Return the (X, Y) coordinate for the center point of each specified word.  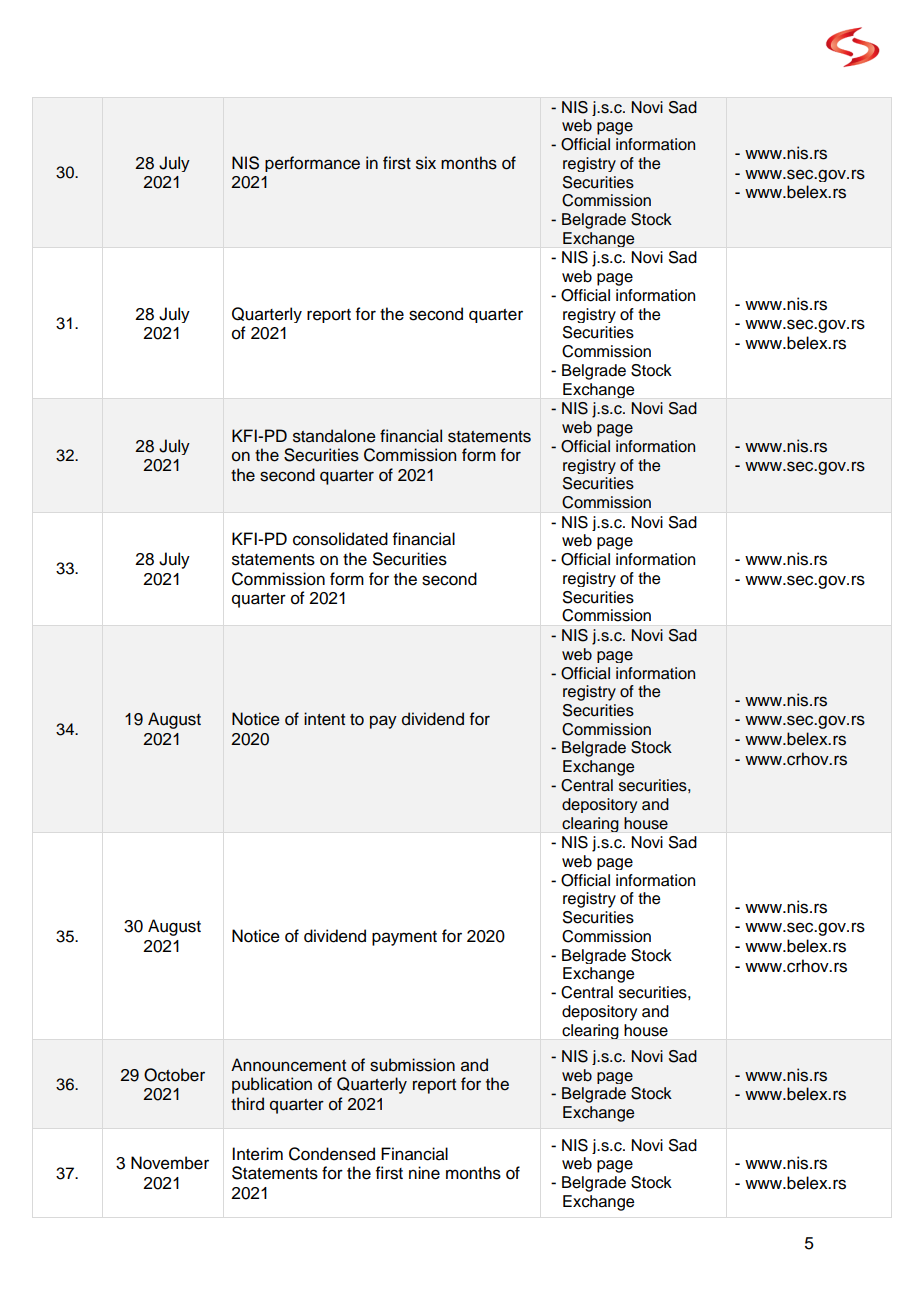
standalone (334, 436)
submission (412, 1065)
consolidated (340, 539)
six (426, 163)
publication (272, 1085)
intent (324, 719)
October (174, 1075)
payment (404, 938)
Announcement (288, 1065)
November (170, 1163)
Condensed (332, 1154)
